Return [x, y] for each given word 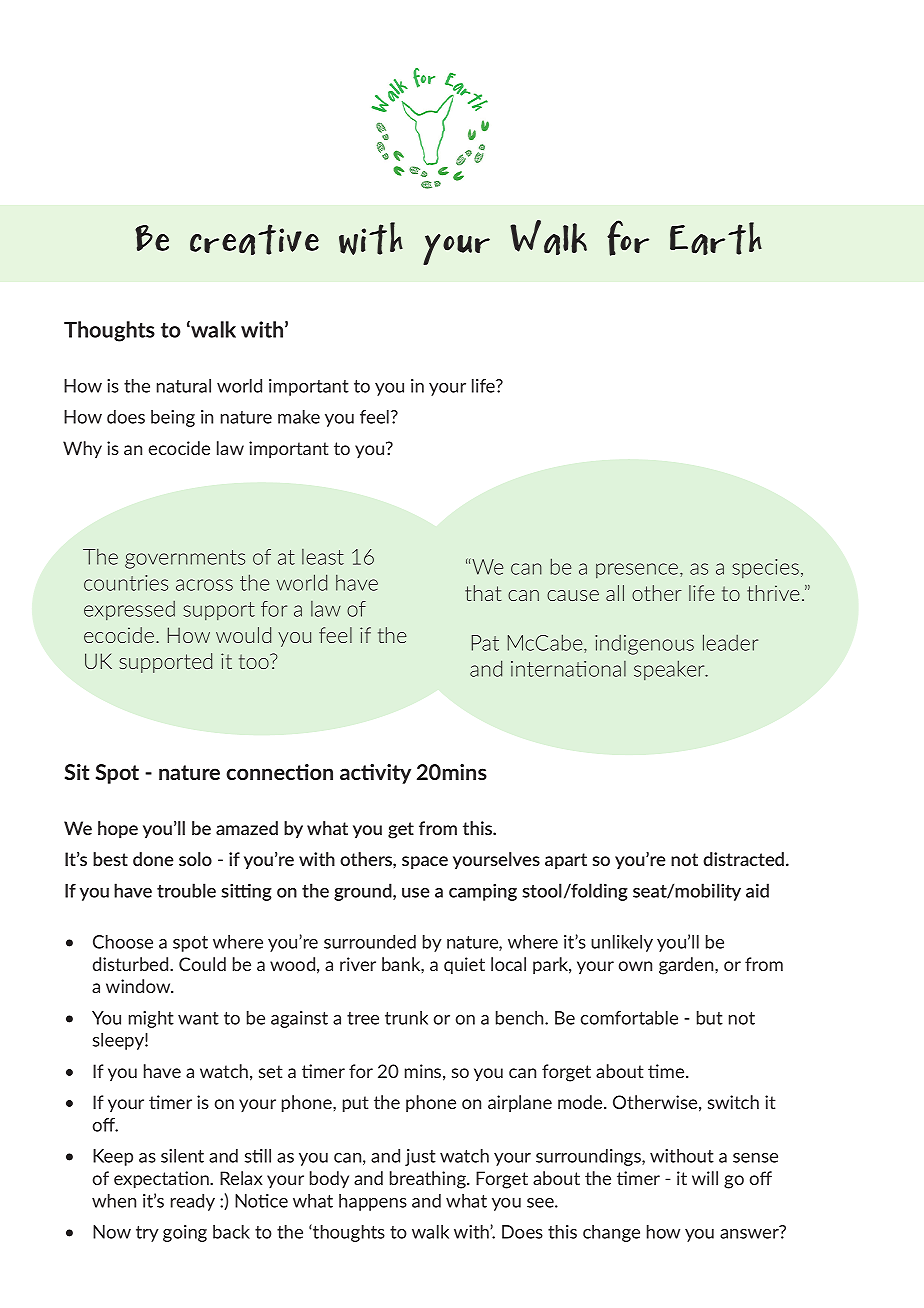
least [323, 557]
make [299, 416]
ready [193, 1202]
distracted [745, 859]
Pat [485, 643]
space [425, 862]
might [151, 1019]
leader [730, 642]
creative [254, 239]
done [153, 859]
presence [637, 570]
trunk [406, 1017]
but [710, 1017]
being [173, 418]
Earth [716, 238]
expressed [129, 610]
